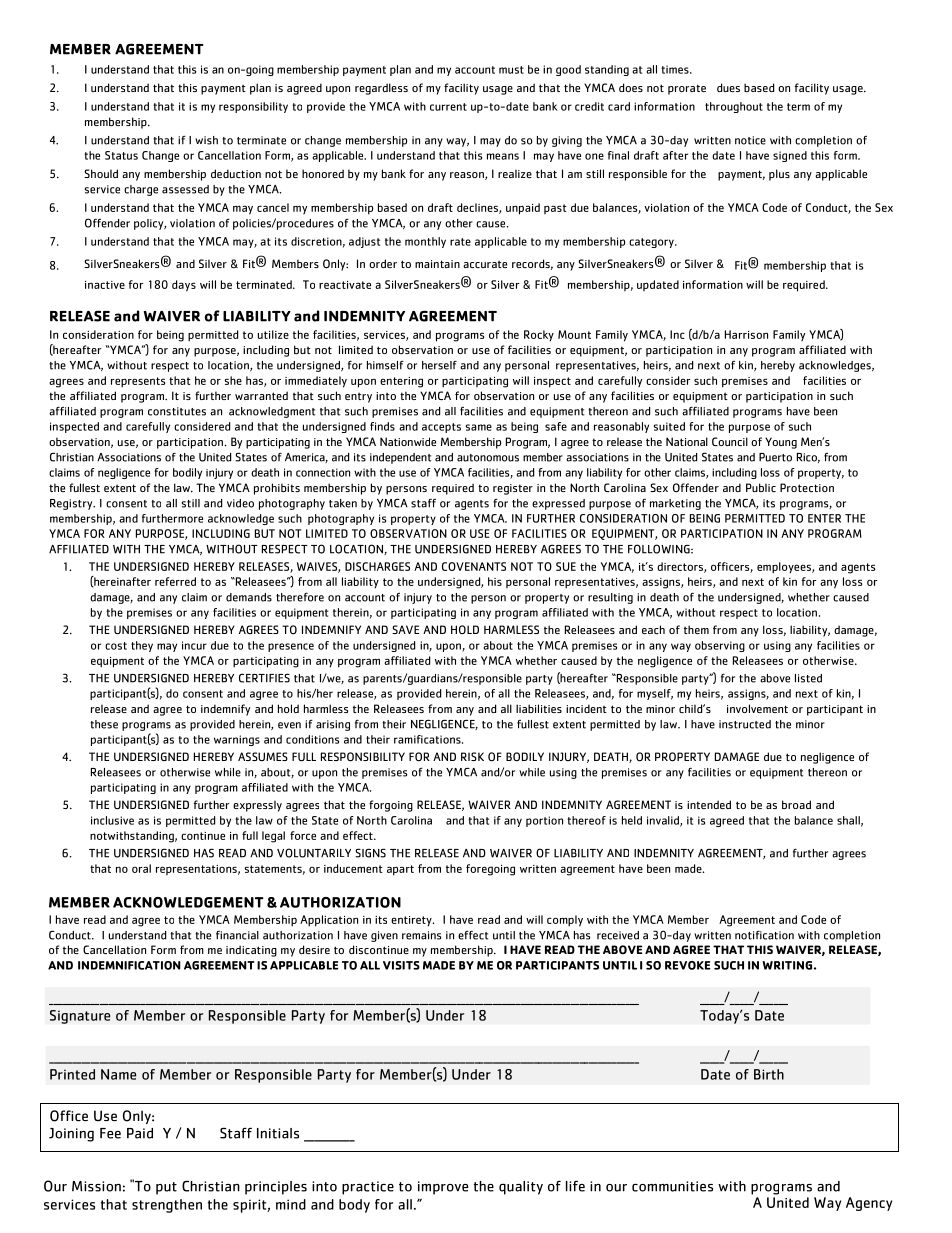 The image size is (952, 1233). What do you see at coordinates (672, 1186) in the screenshot?
I see `communities` at bounding box center [672, 1186].
